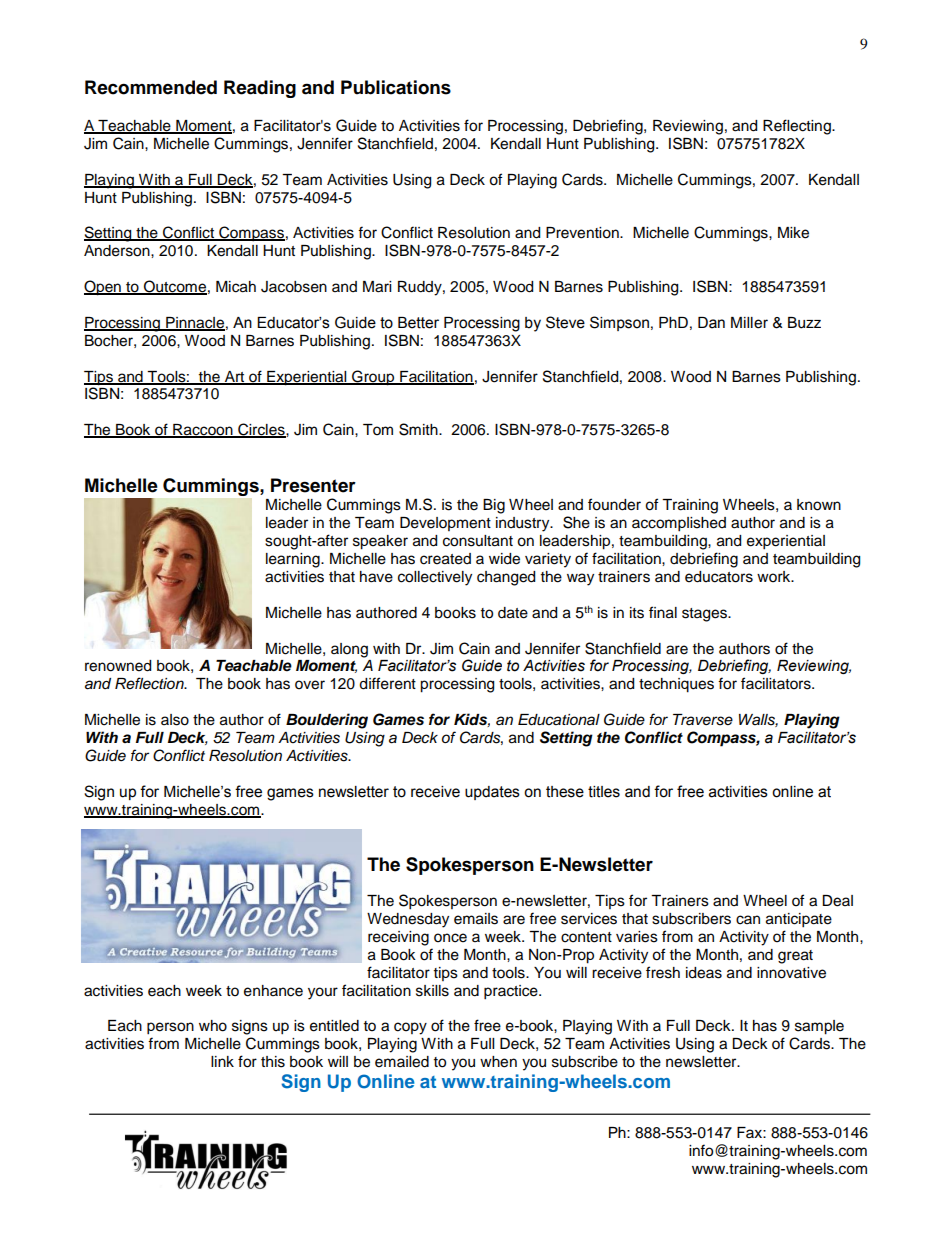 The image size is (952, 1233). Describe the element at coordinates (151, 87) in the image. I see `Recommended` at that location.
